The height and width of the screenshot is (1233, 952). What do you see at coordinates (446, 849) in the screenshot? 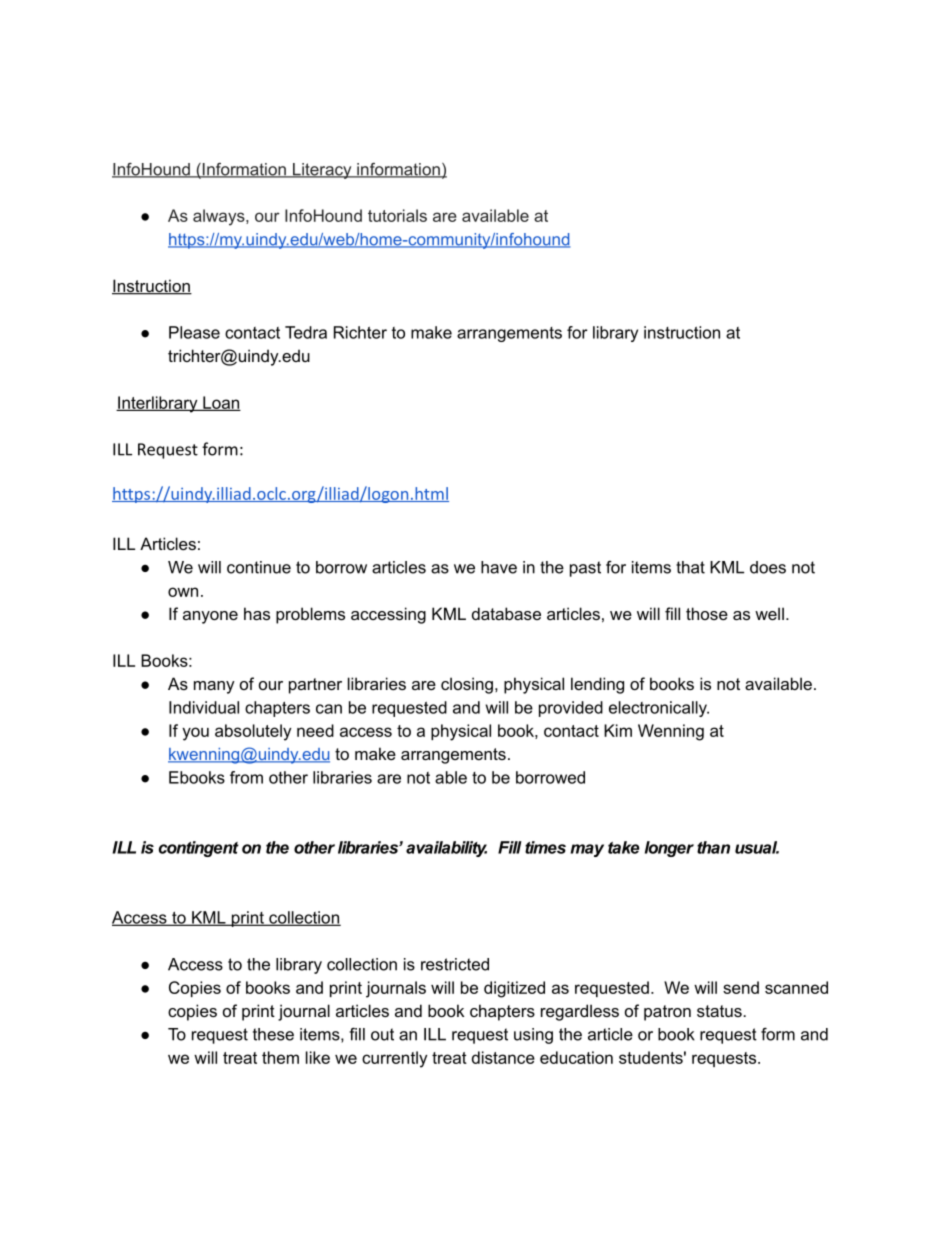
I see `availability` at bounding box center [446, 849].
